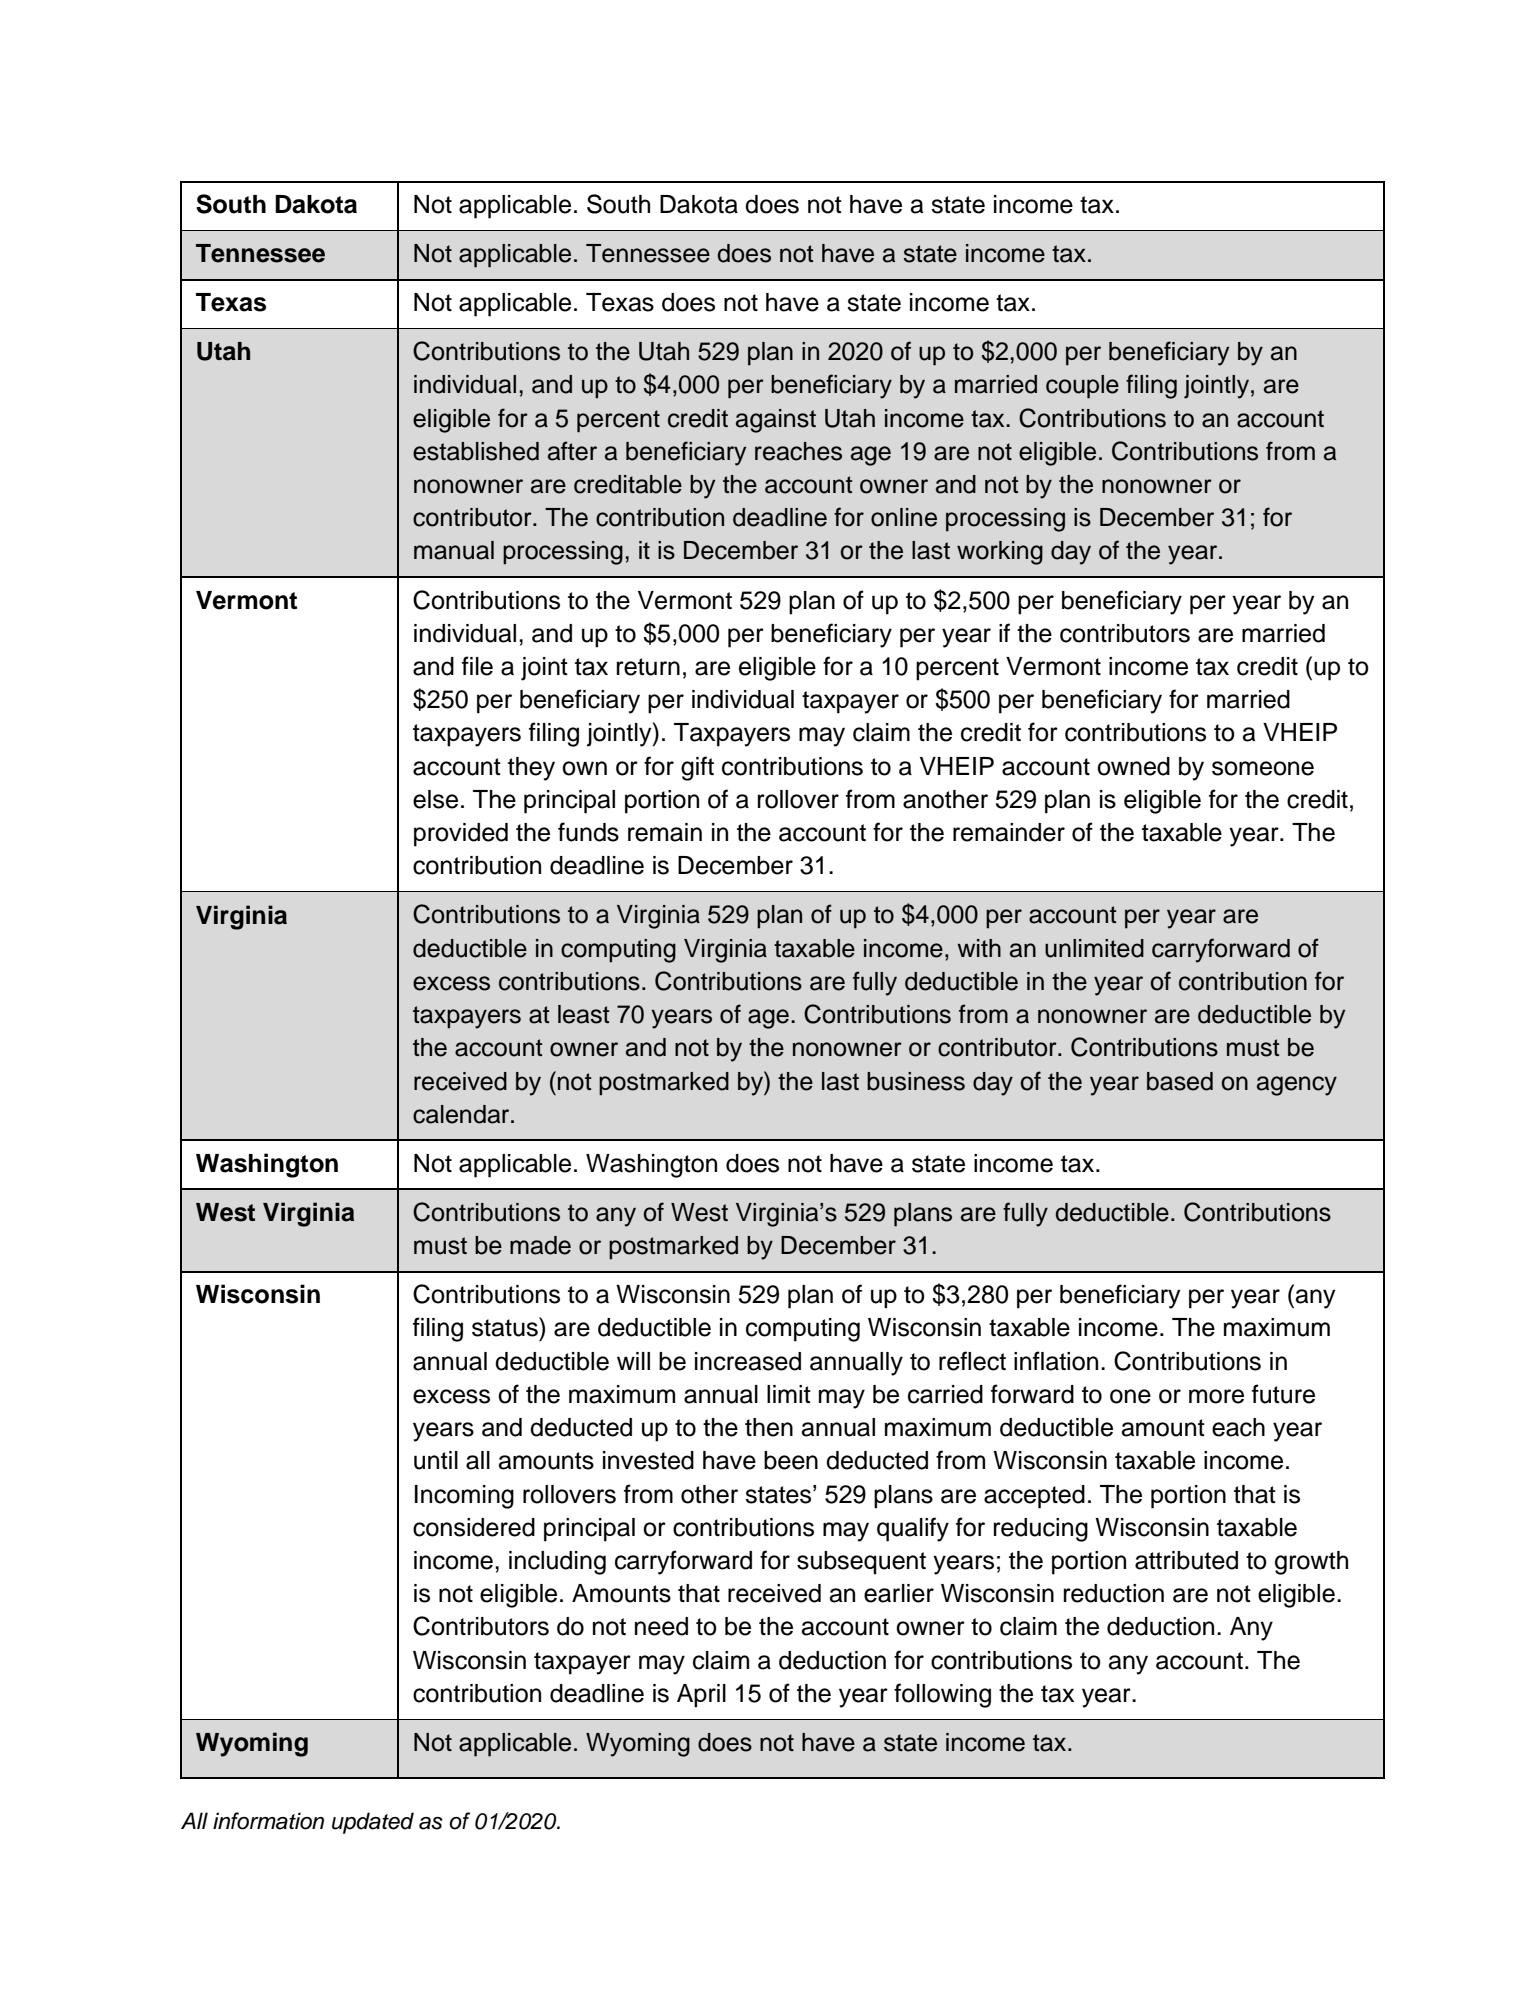 The image size is (1537, 1990). I want to click on following, so click(942, 1695).
